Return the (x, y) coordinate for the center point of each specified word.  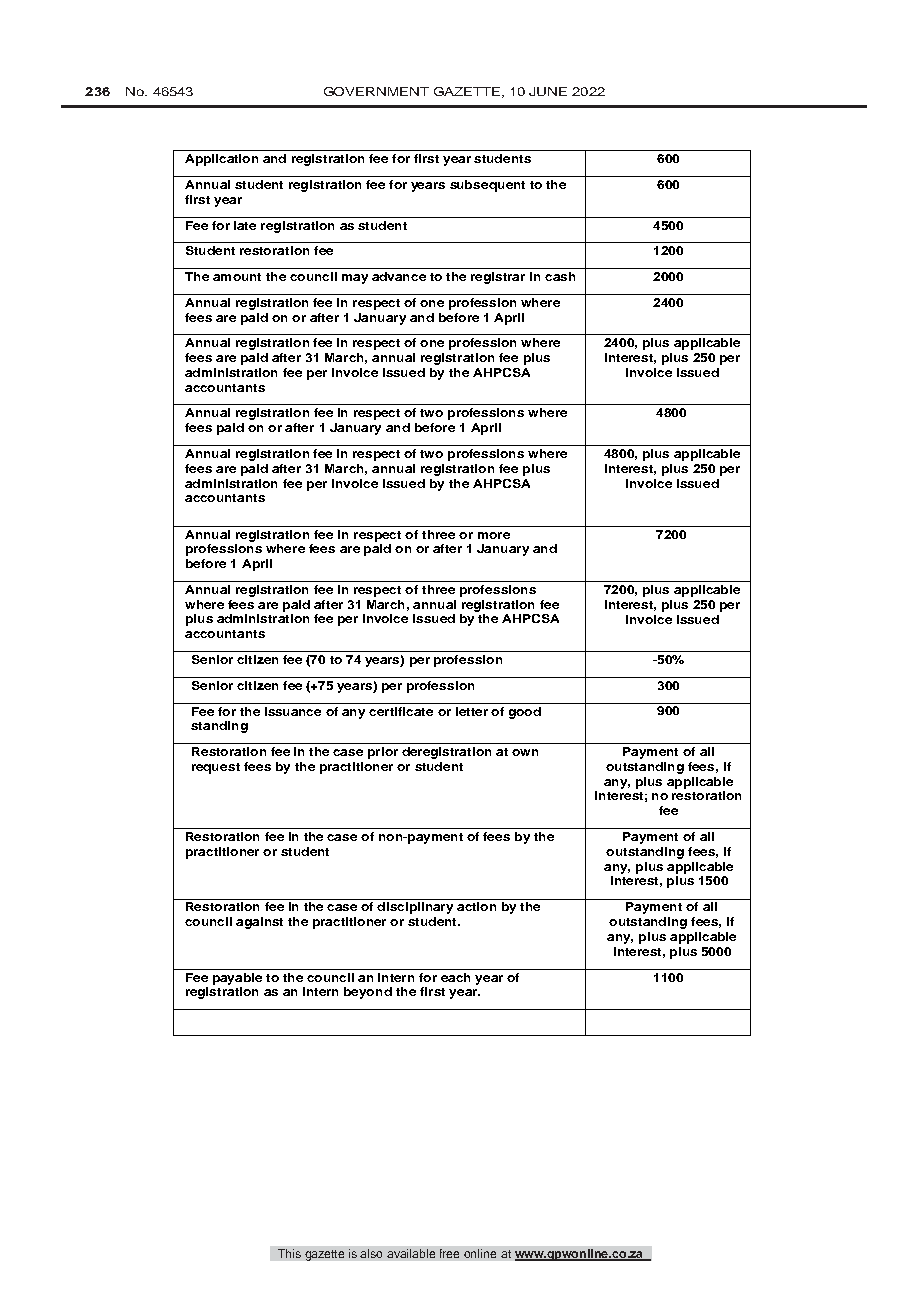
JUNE (548, 91)
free (449, 1253)
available (411, 1253)
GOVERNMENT (376, 91)
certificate (401, 711)
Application (221, 160)
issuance (293, 711)
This (289, 1253)
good (525, 713)
